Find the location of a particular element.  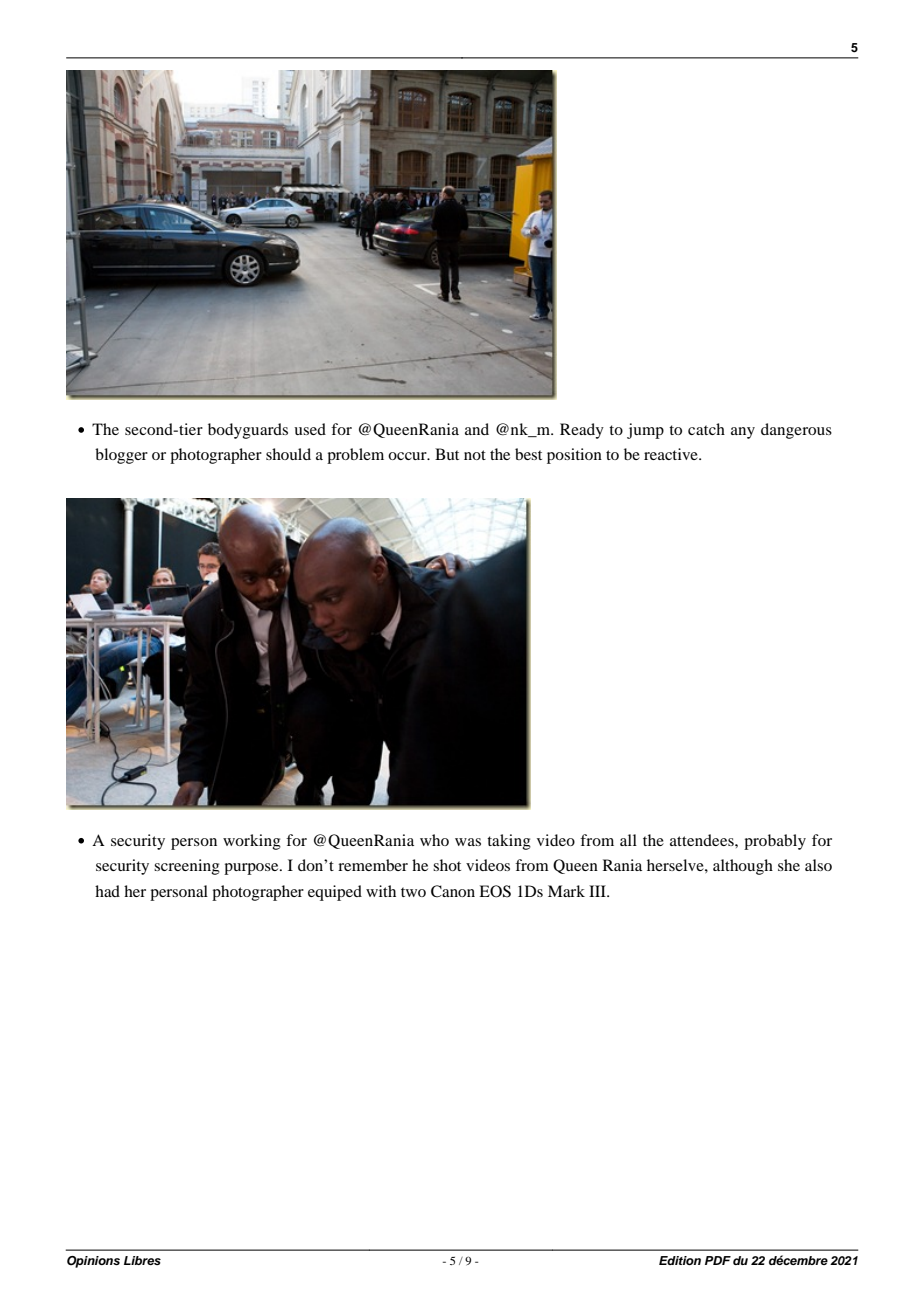

working is located at coordinates (252, 842).
